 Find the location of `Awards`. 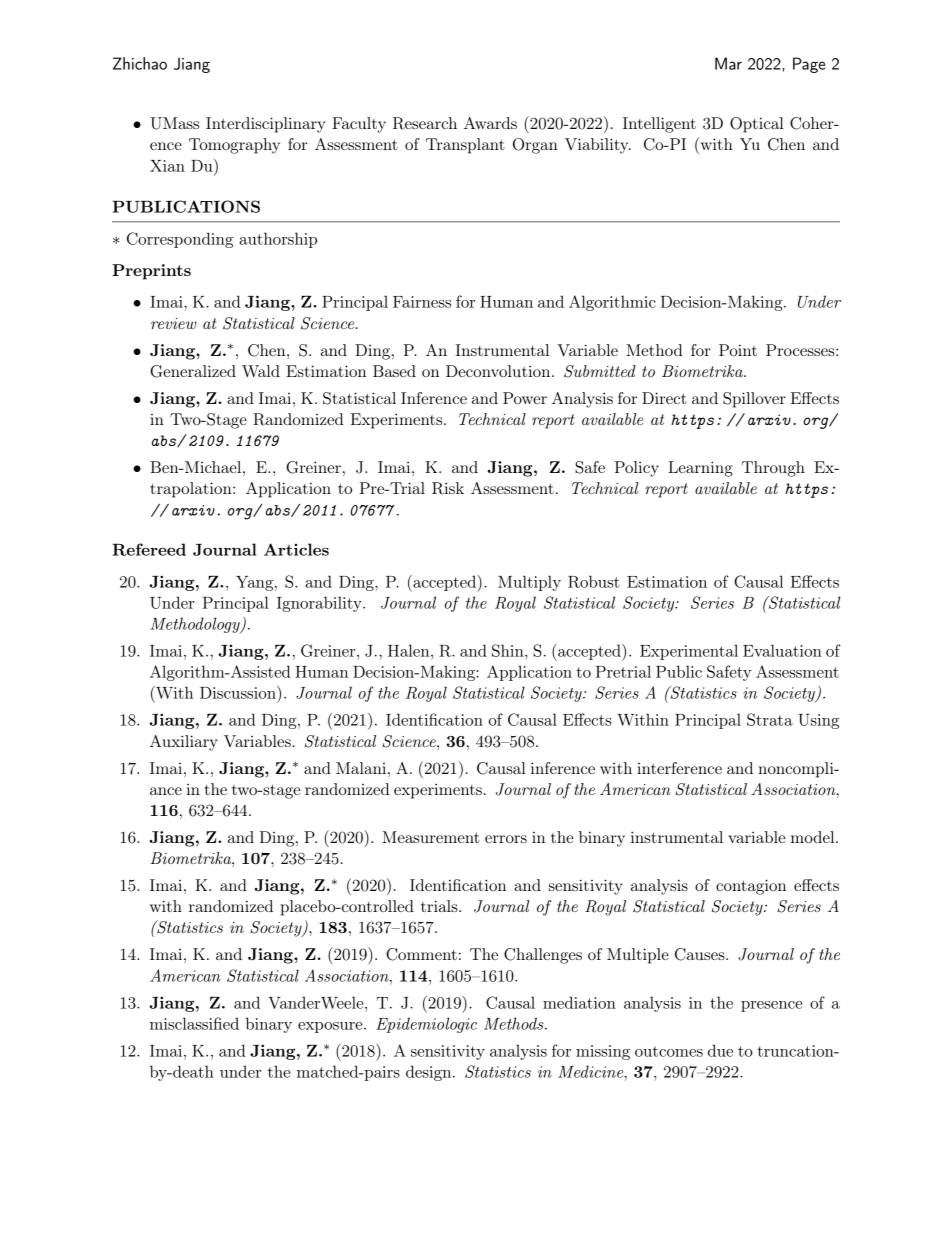

Awards is located at coordinates (490, 123).
